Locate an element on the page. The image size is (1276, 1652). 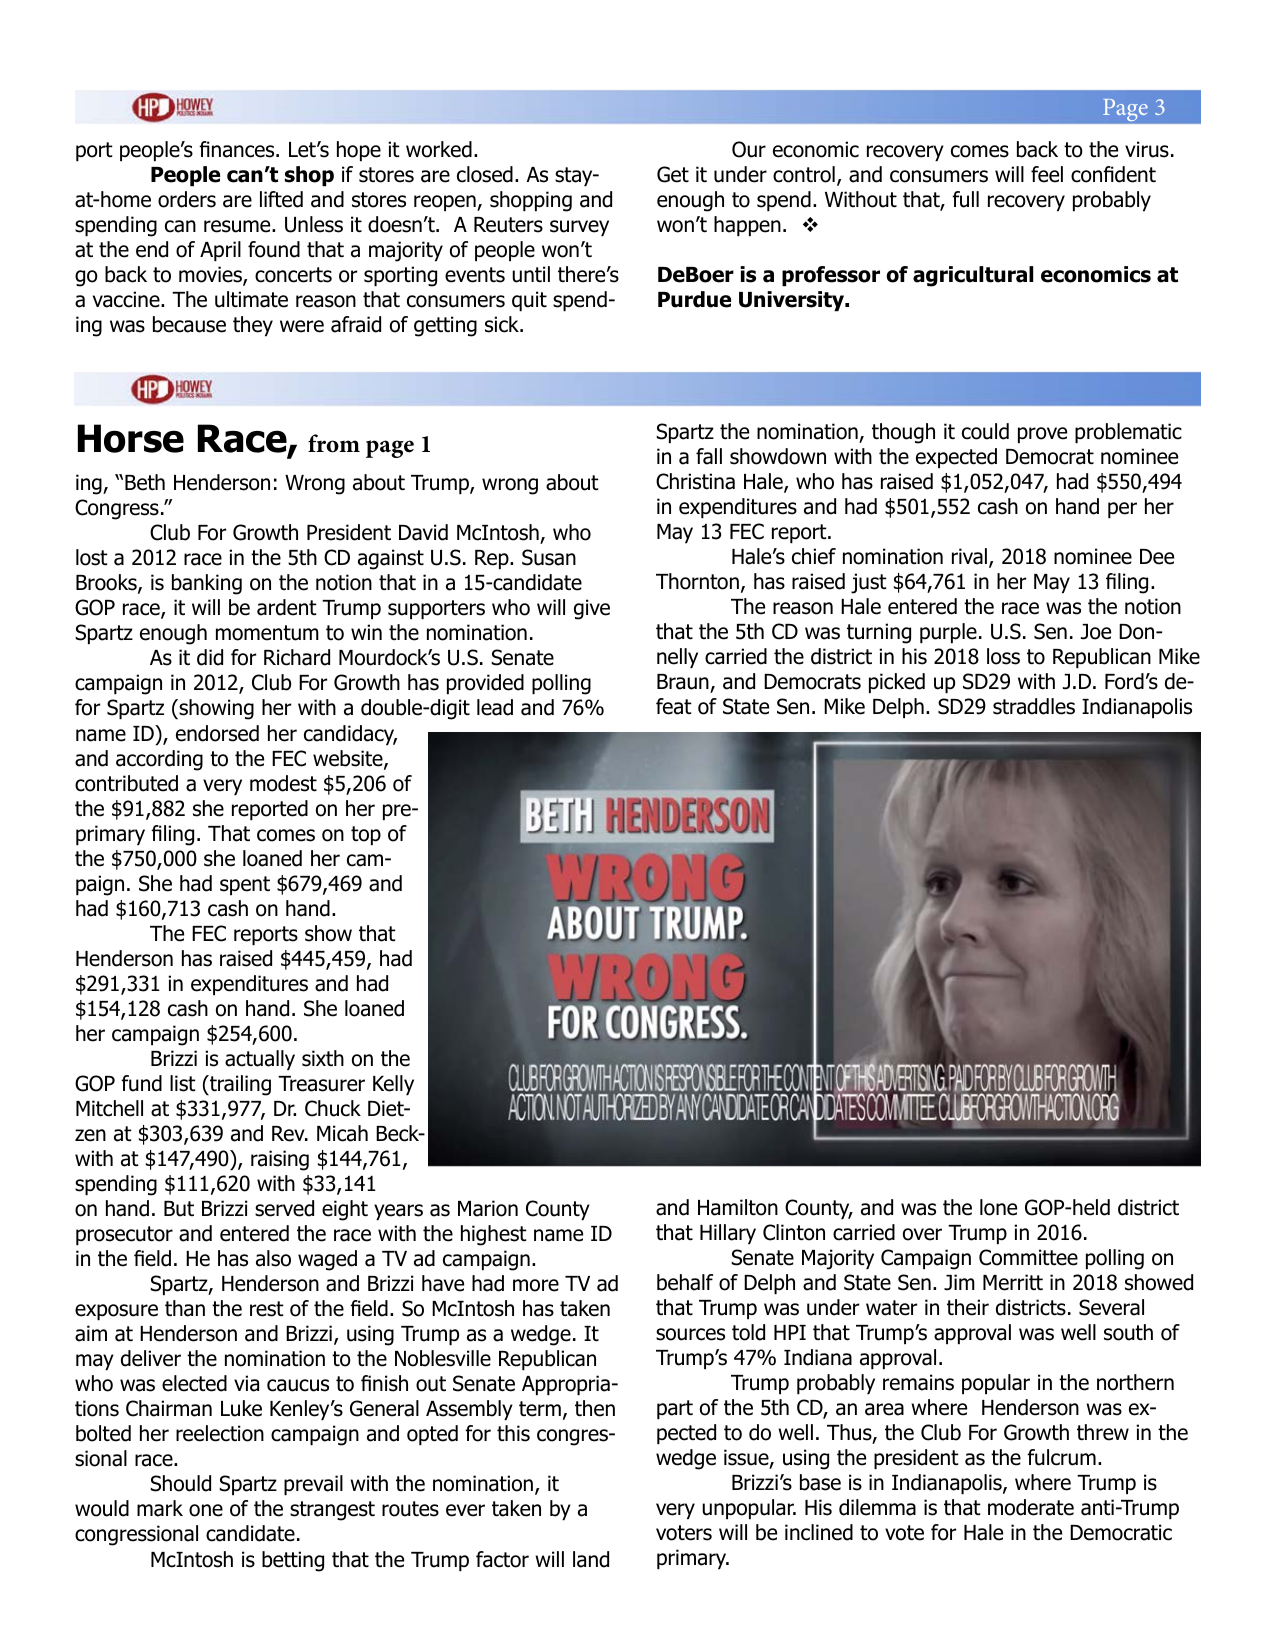
momentum is located at coordinates (267, 633).
